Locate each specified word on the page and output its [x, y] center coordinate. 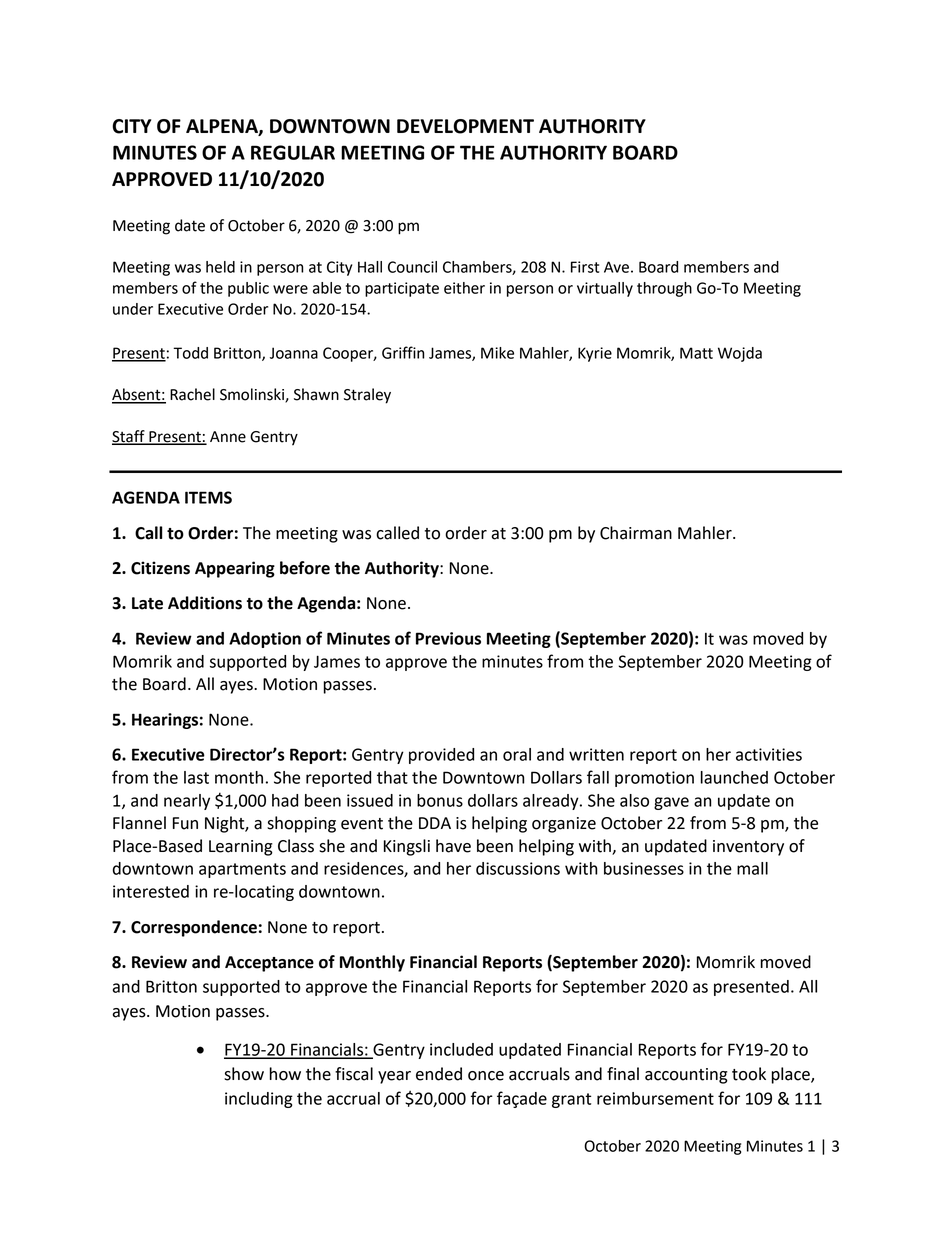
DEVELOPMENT [465, 126]
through [664, 289]
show [244, 1074]
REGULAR [293, 152]
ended [439, 1074]
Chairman [636, 533]
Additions [205, 603]
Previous [448, 638]
